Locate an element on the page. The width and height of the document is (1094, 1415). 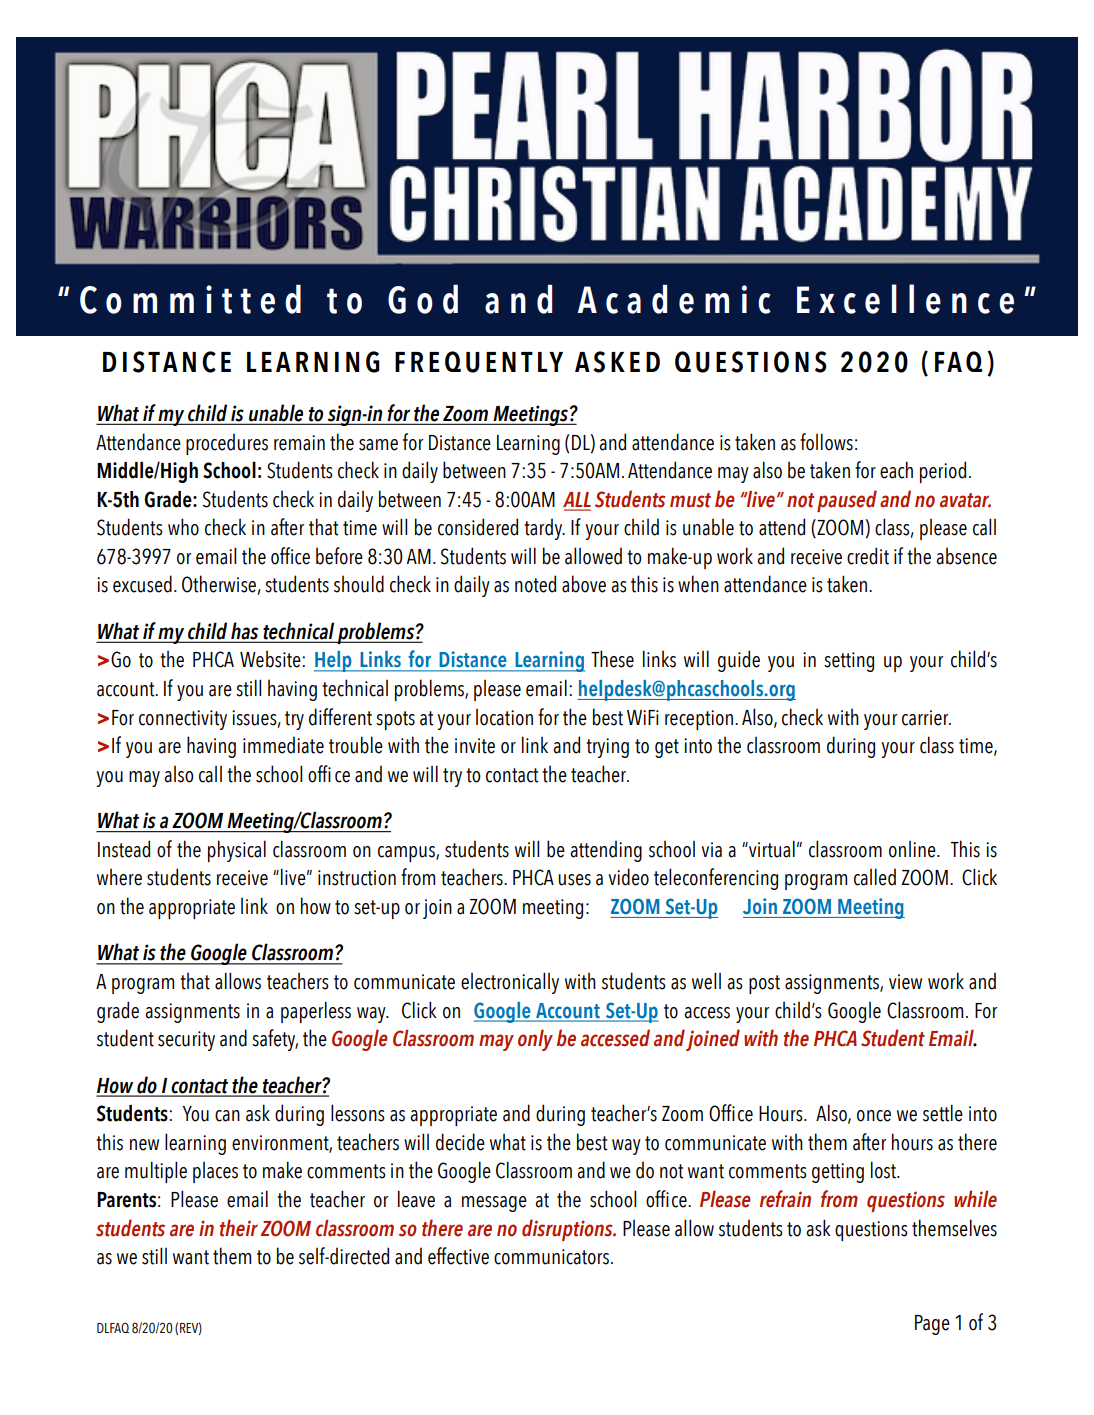
paused is located at coordinates (847, 501).
